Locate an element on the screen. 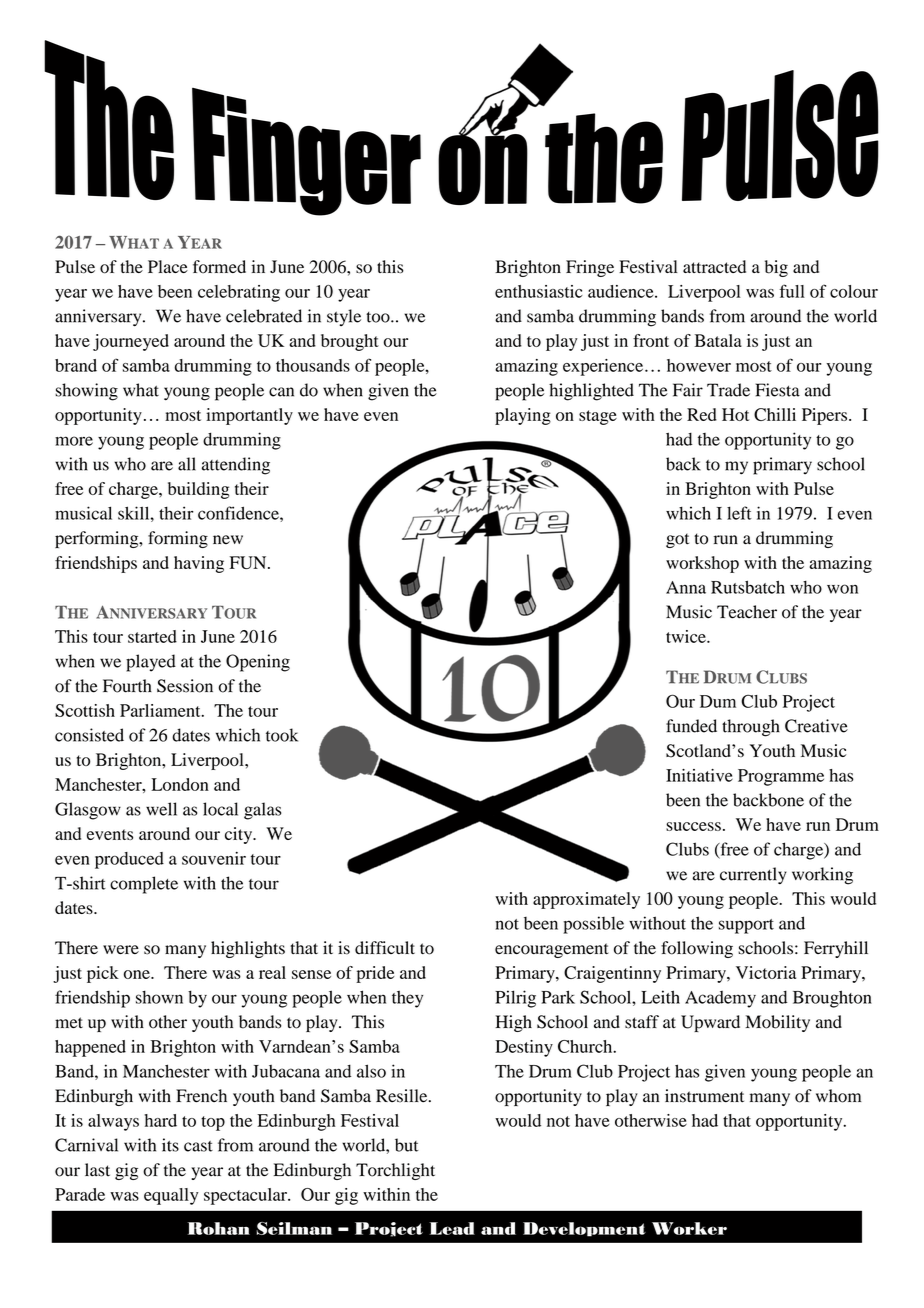 This screenshot has height=1308, width=924. Place is located at coordinates (168, 266).
